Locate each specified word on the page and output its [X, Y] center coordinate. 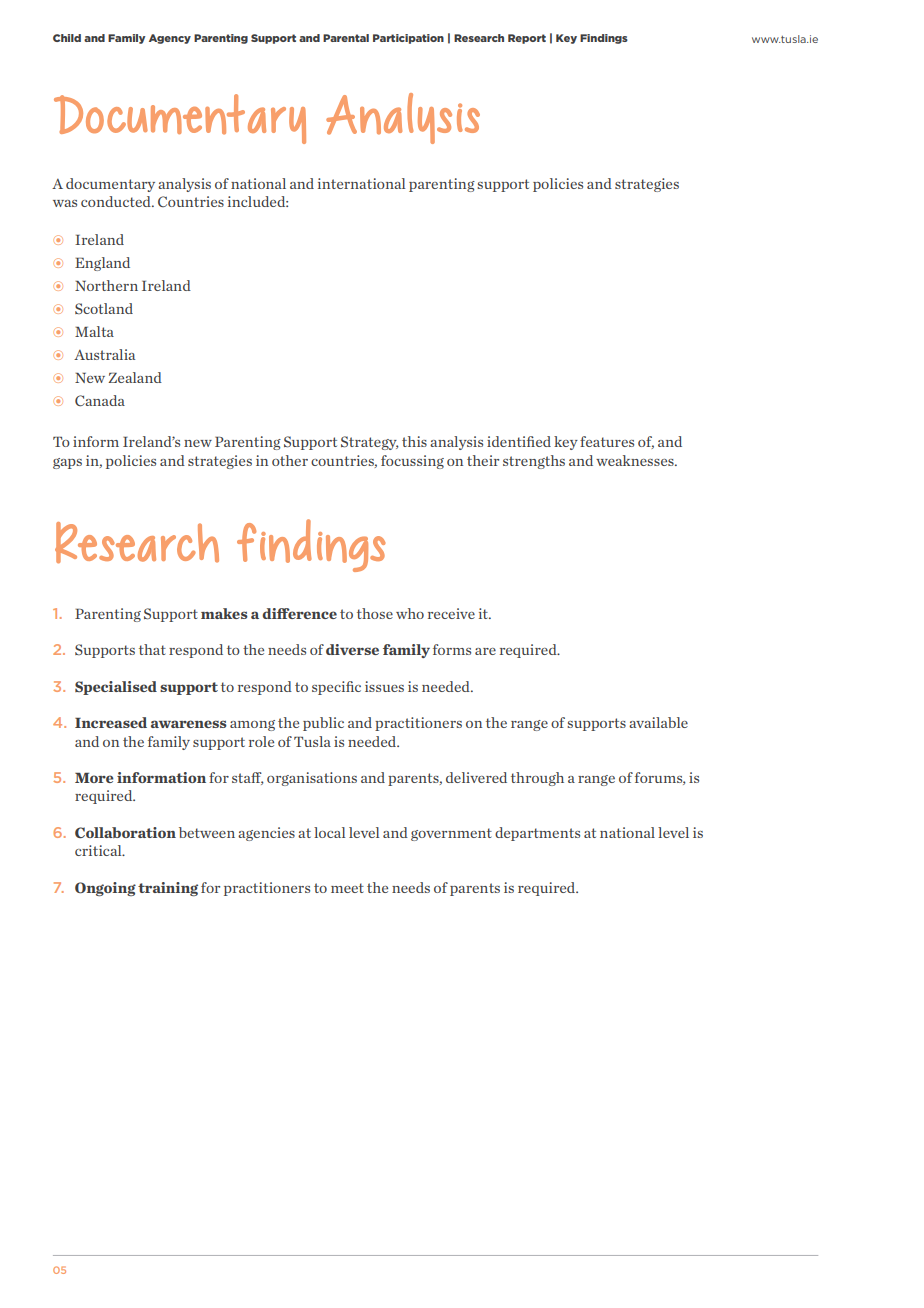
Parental [346, 38]
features [607, 441]
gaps [67, 463]
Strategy [370, 443]
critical [99, 850]
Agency [170, 39]
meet [347, 888]
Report [527, 39]
